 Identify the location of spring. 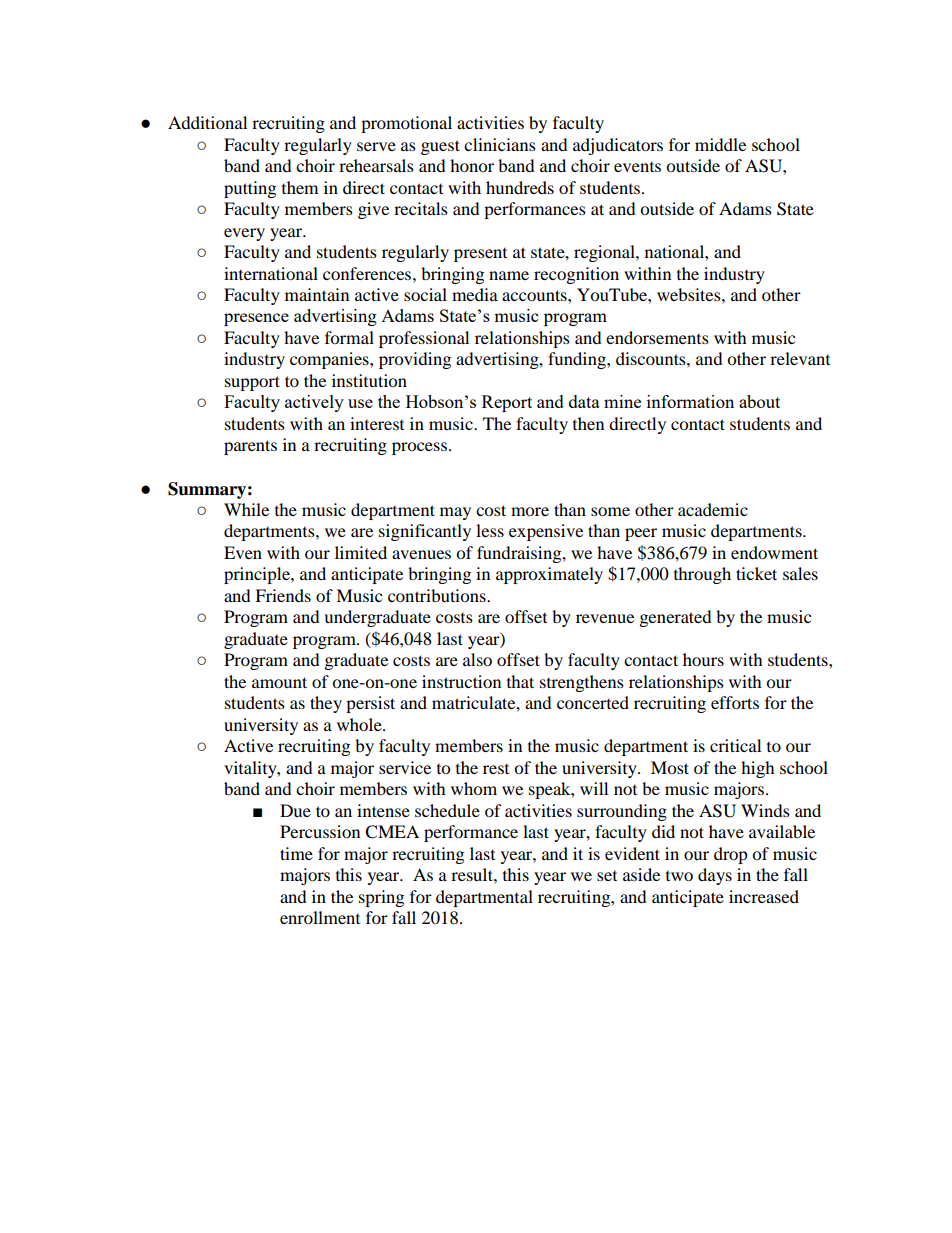
(381, 898).
